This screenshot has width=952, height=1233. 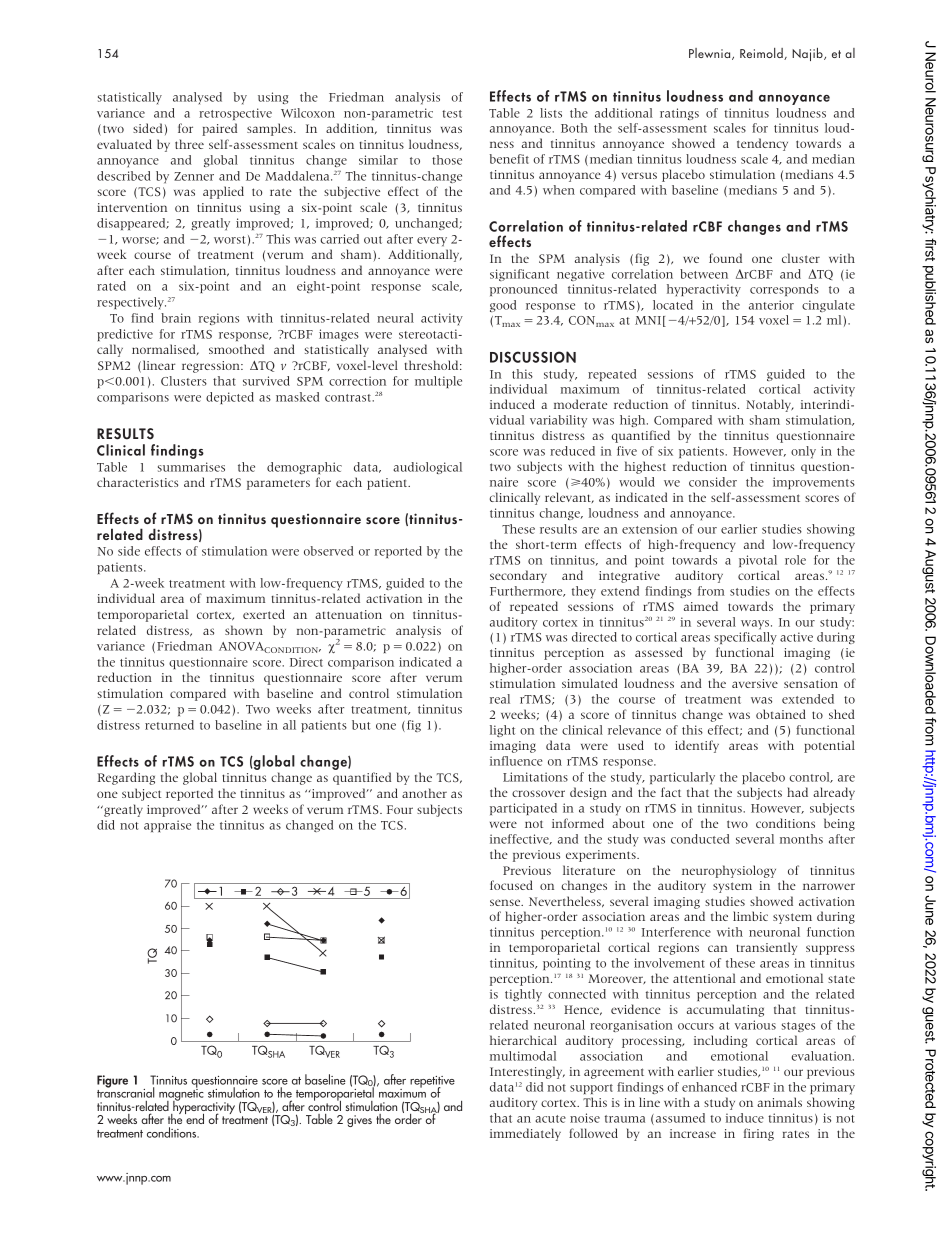 What do you see at coordinates (181, 1095) in the screenshot?
I see `magnetic` at bounding box center [181, 1095].
